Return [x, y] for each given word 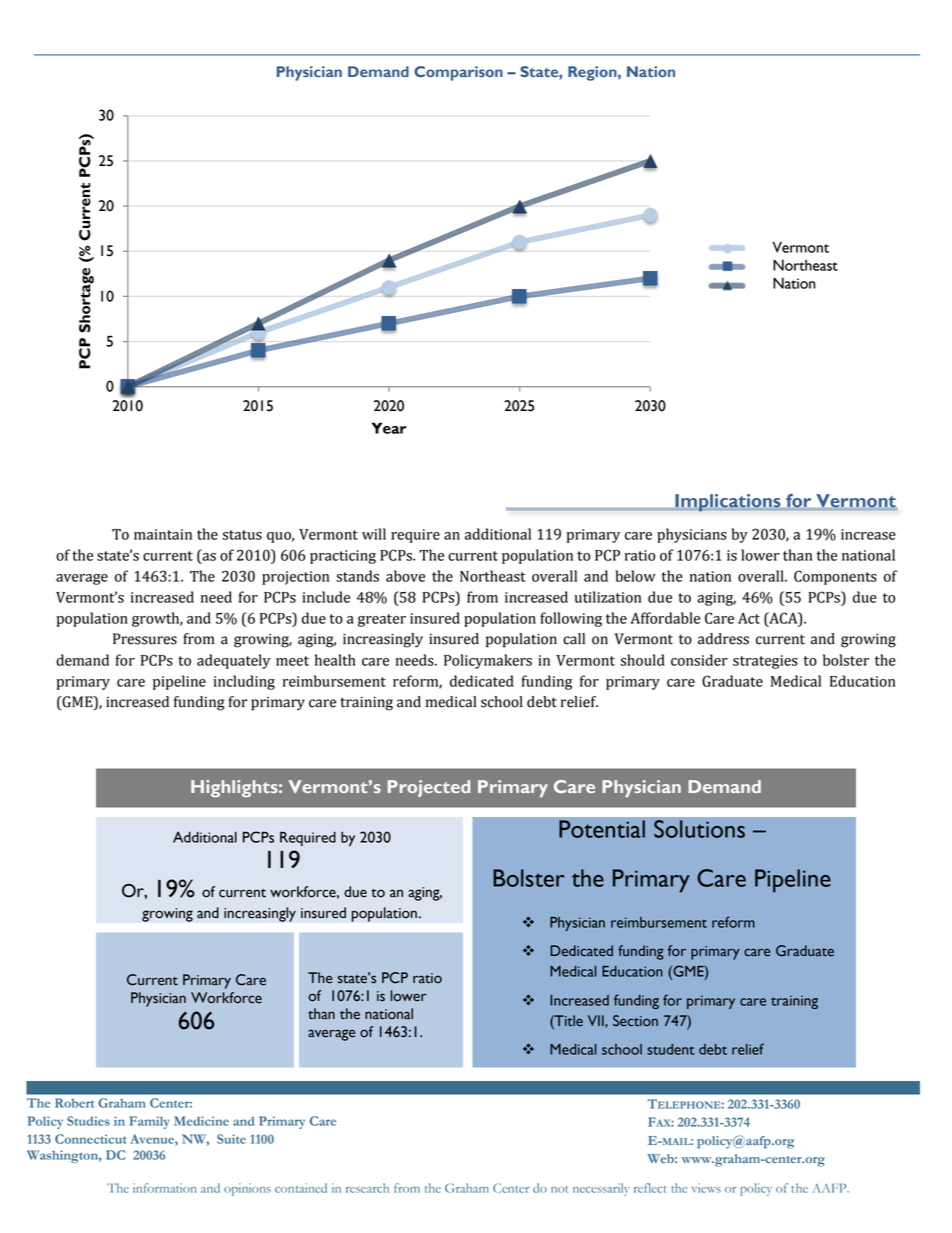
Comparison [458, 73]
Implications [728, 503]
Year [389, 428]
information [165, 1188]
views [706, 1188]
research [367, 1188]
